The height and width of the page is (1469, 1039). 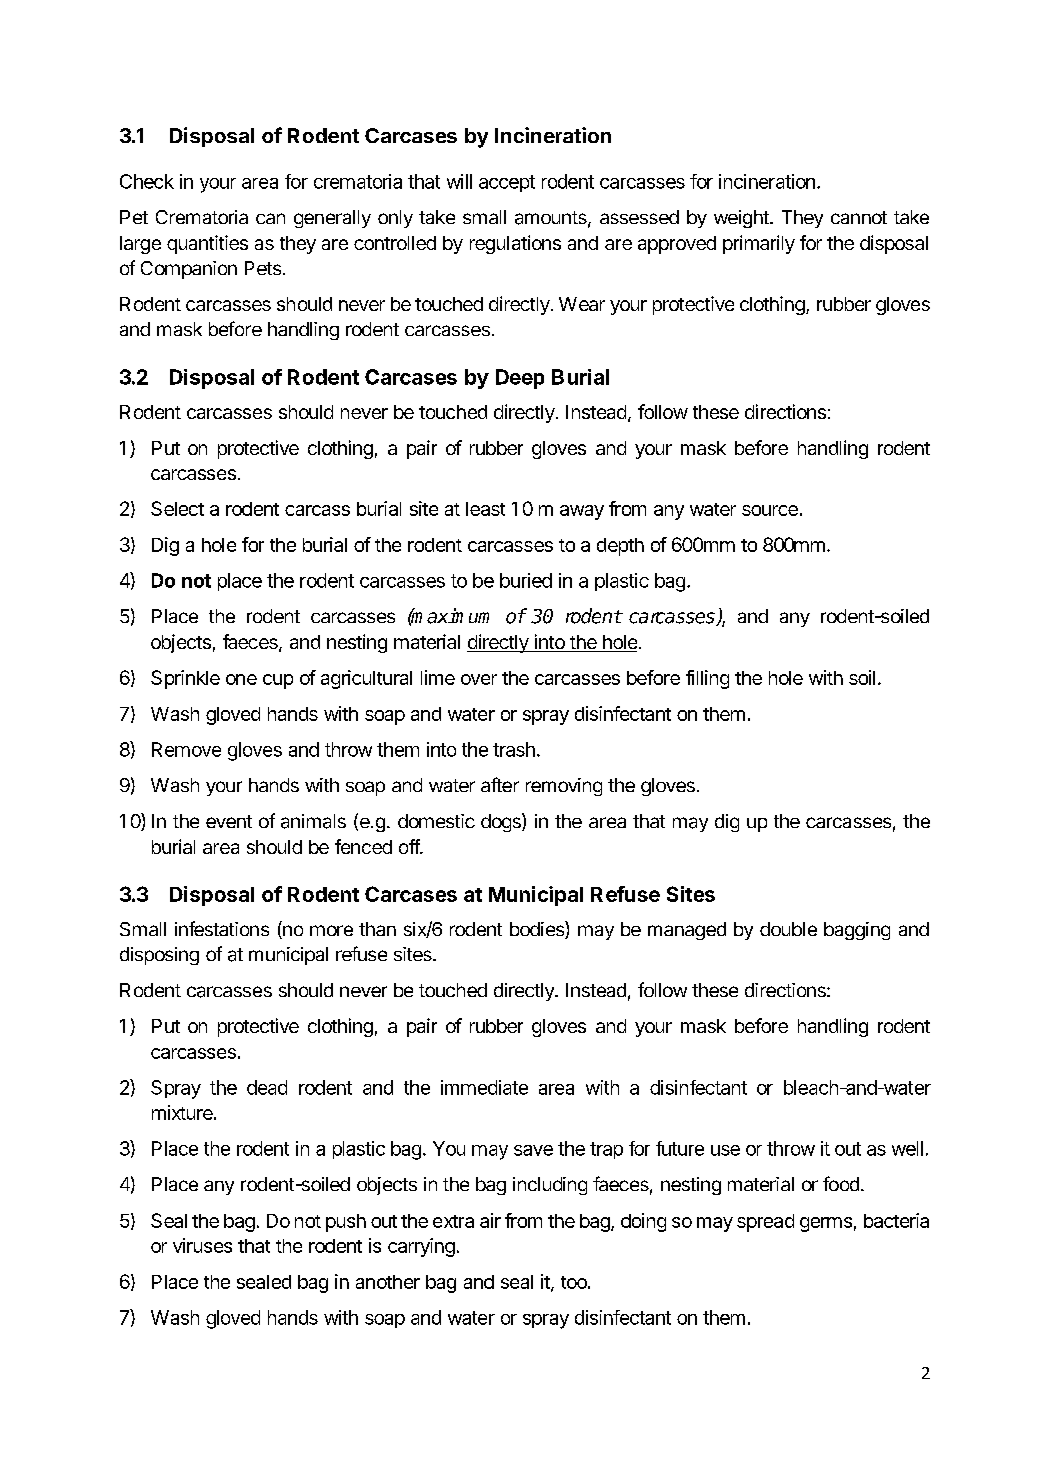 What do you see at coordinates (485, 509) in the page?
I see `least` at bounding box center [485, 509].
